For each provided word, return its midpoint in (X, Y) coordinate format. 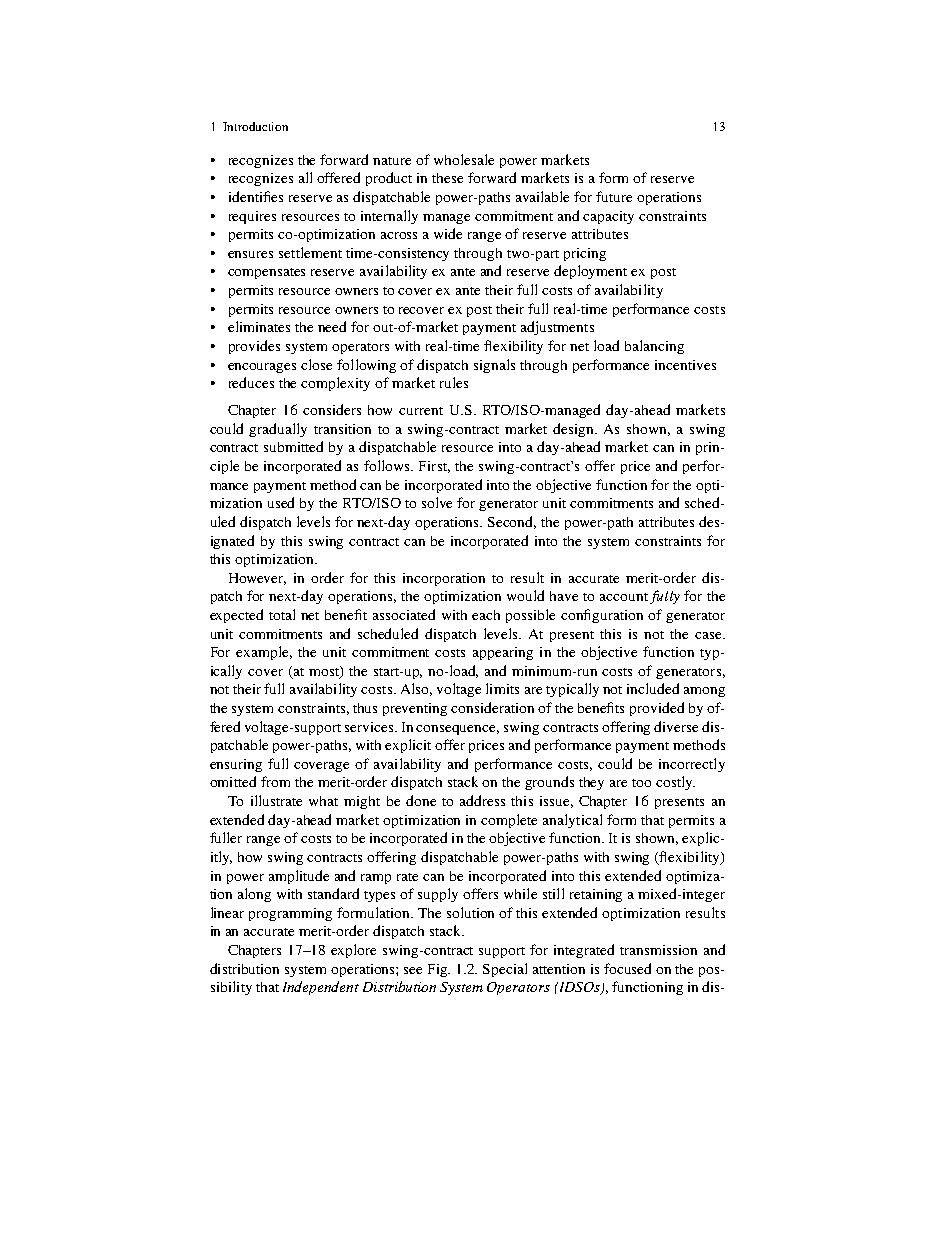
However (257, 579)
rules (454, 382)
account (624, 597)
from (275, 781)
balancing (654, 347)
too (641, 783)
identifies (256, 196)
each (486, 615)
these (447, 178)
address (482, 800)
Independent (321, 988)
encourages (262, 368)
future (614, 196)
